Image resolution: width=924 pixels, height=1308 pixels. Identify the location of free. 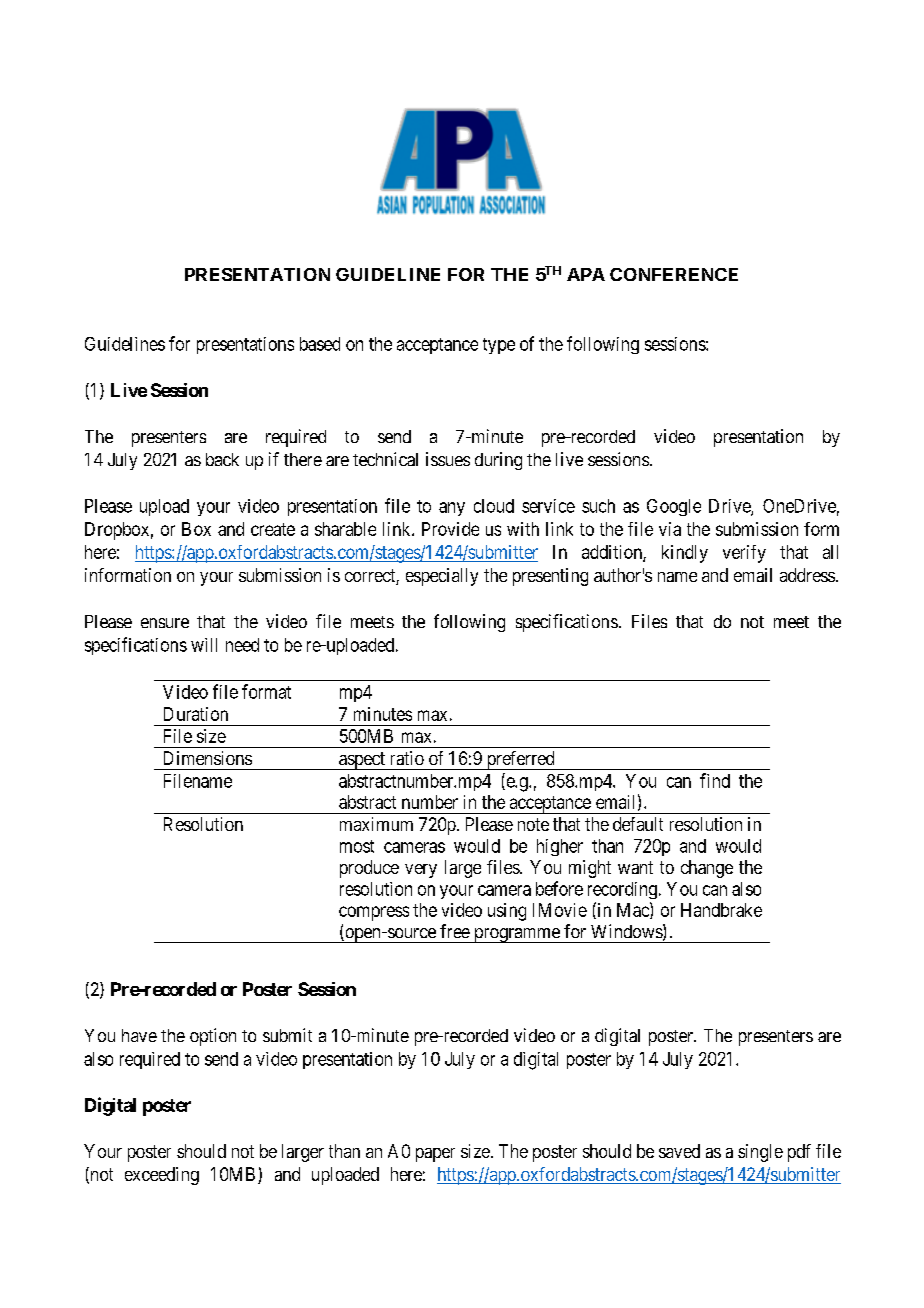
(455, 931).
